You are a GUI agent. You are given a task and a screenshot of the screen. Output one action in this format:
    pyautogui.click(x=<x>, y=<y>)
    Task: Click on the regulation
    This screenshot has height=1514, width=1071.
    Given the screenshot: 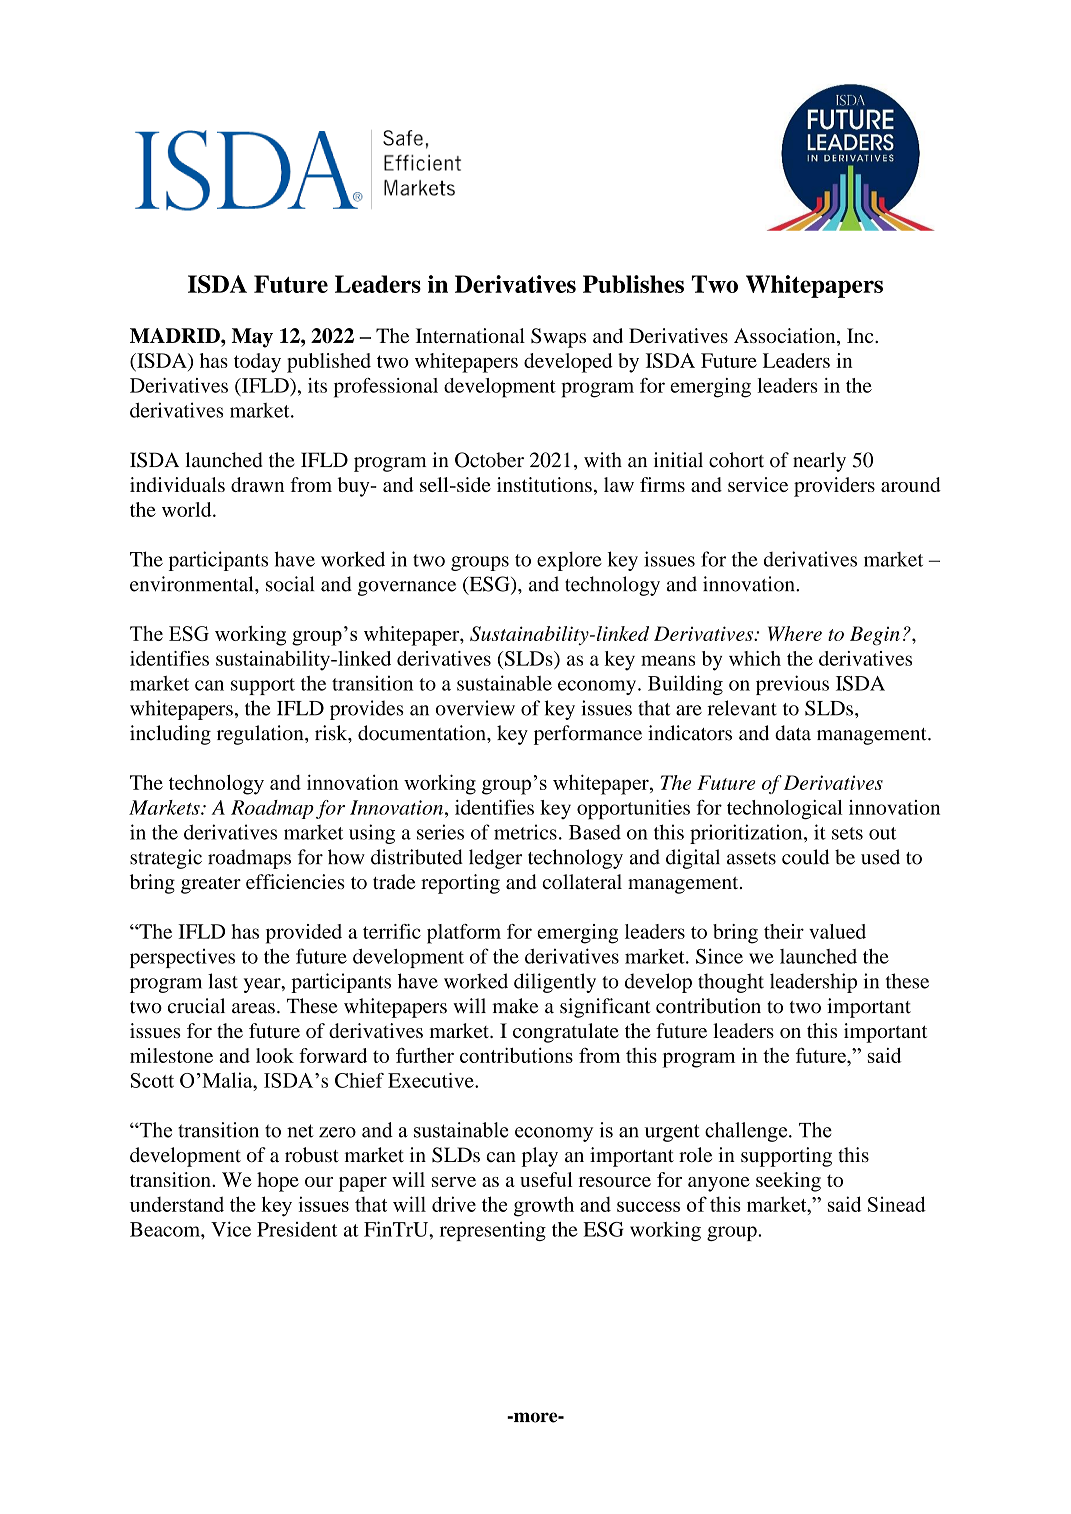 What is the action you would take?
    pyautogui.click(x=261, y=735)
